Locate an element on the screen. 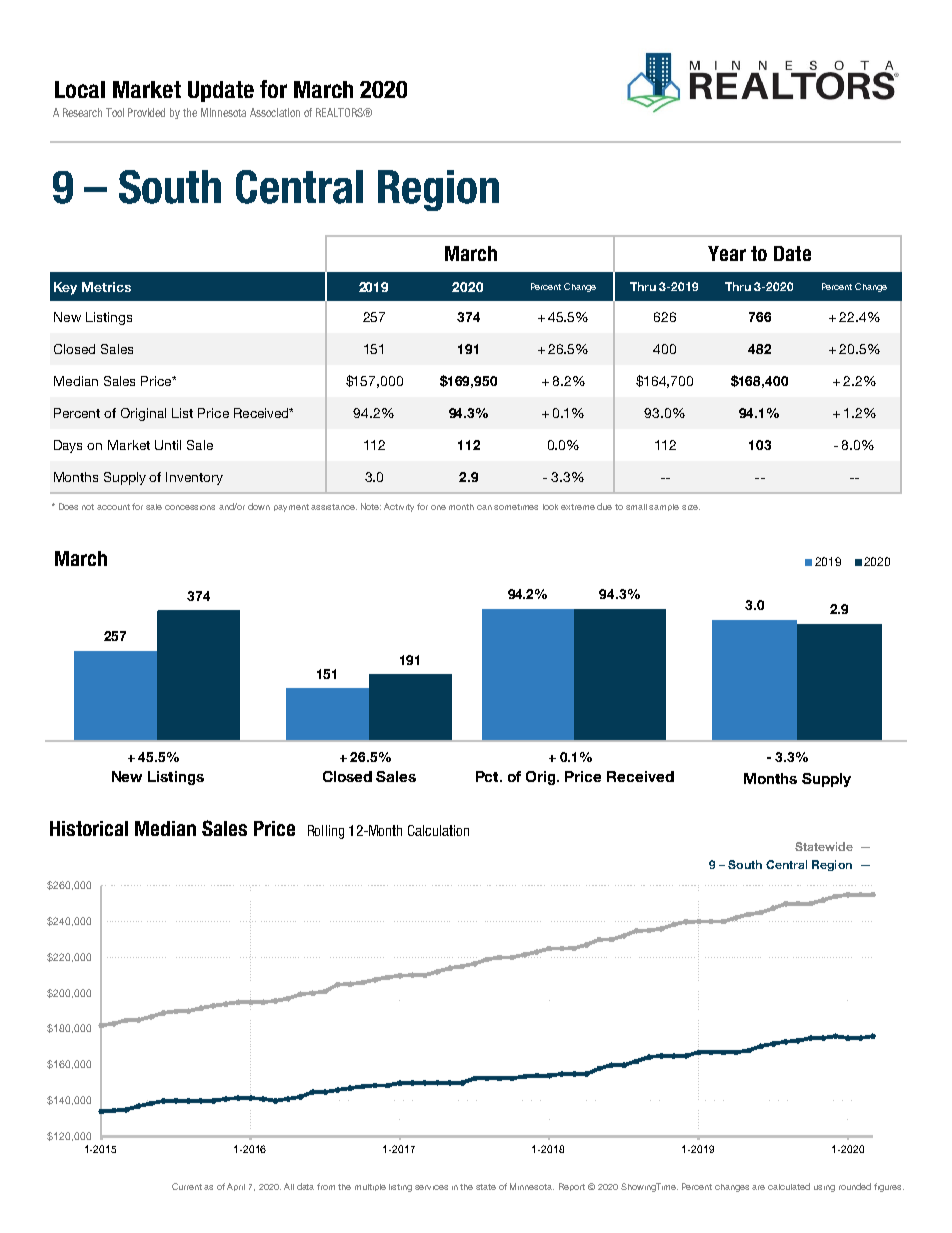 The height and width of the screenshot is (1233, 952). Calculation is located at coordinates (438, 830).
